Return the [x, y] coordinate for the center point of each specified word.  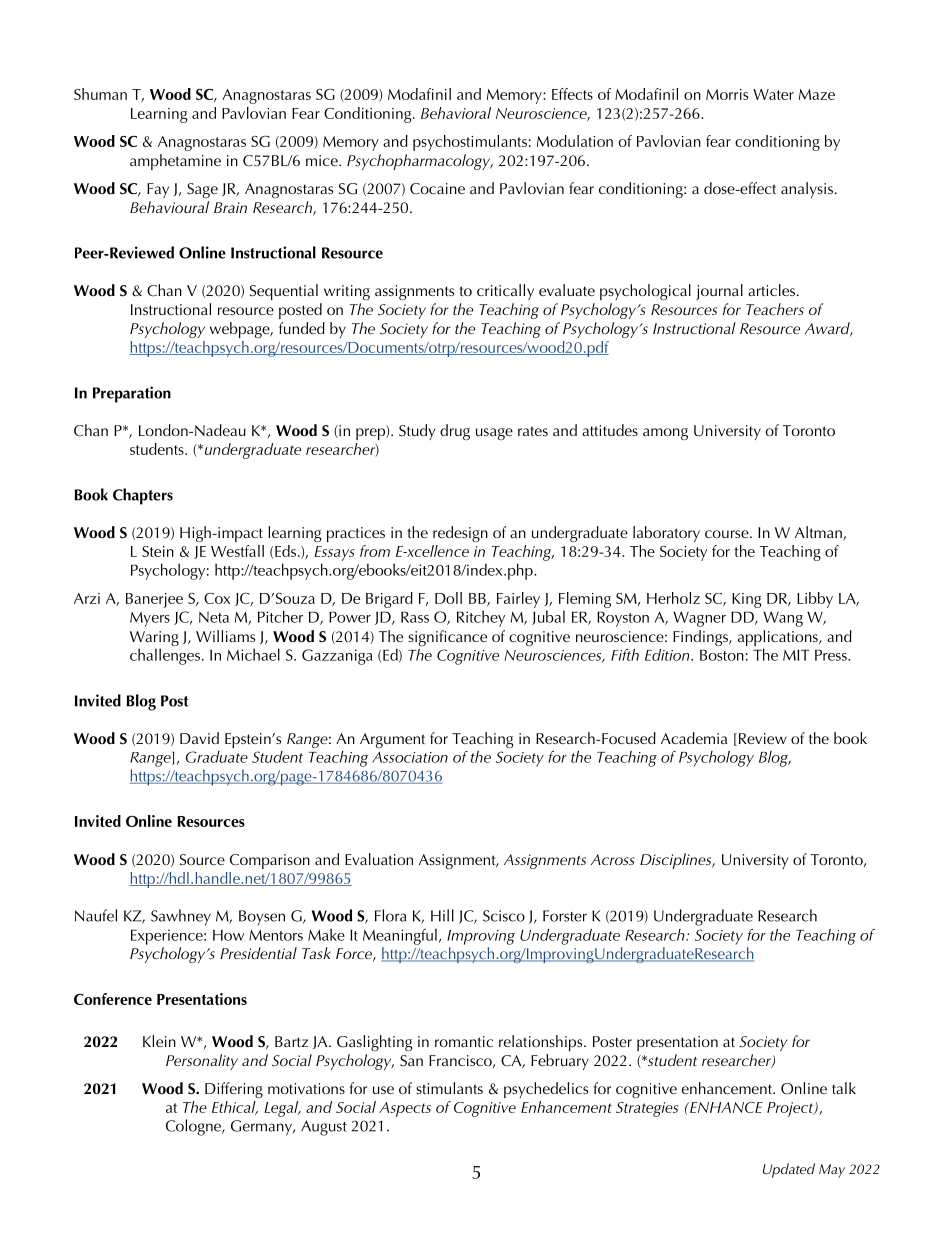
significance [447, 638]
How [228, 935]
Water [773, 94]
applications [779, 639]
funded [302, 328]
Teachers [775, 309]
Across [613, 859]
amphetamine [175, 162]
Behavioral [456, 113]
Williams [225, 636]
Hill [442, 915]
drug [455, 432]
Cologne [194, 1127]
